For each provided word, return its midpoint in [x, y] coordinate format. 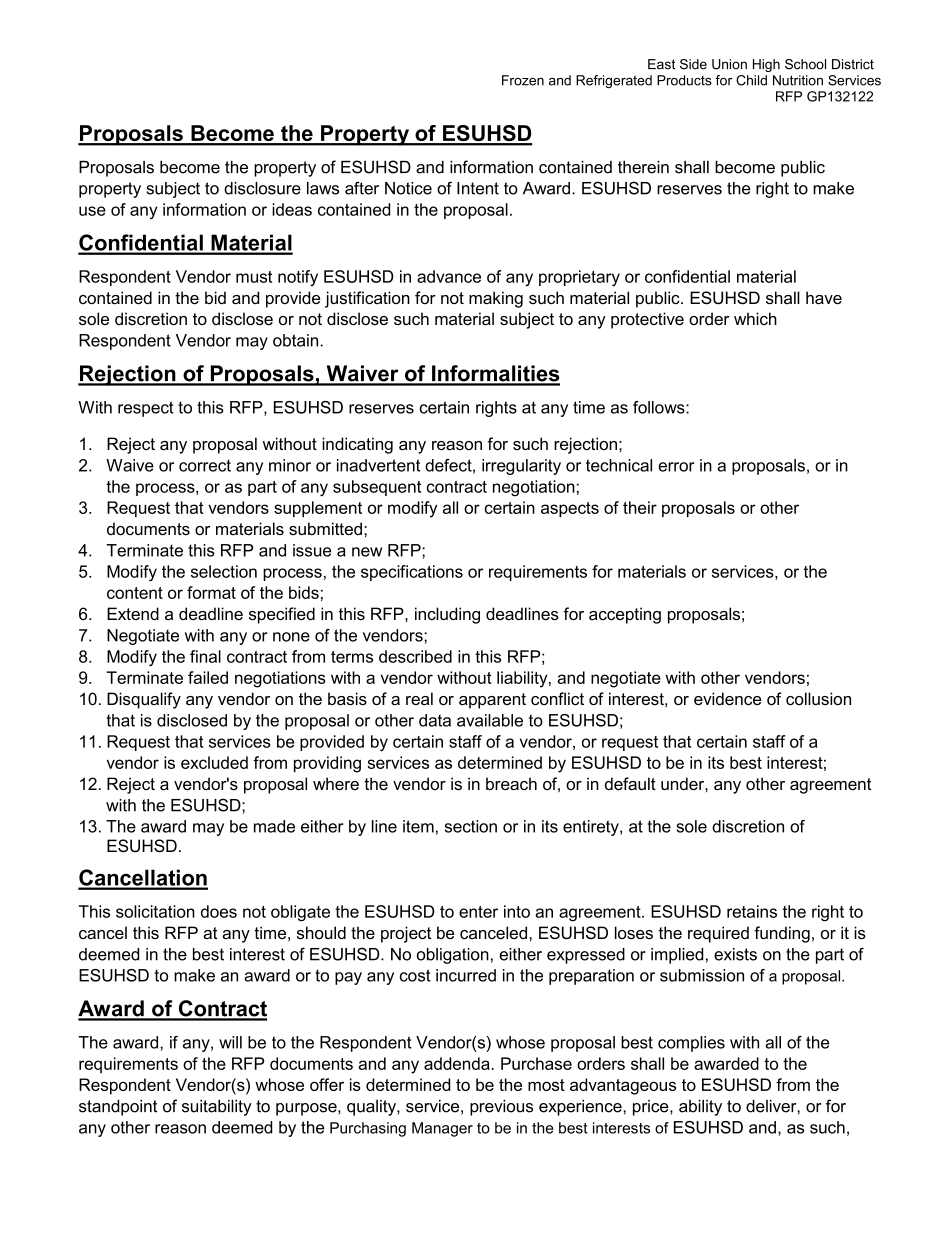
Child [751, 80]
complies [691, 1044]
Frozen [523, 80]
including [447, 615]
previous [501, 1108]
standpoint [118, 1108]
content [135, 593]
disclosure [262, 188]
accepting [625, 615]
